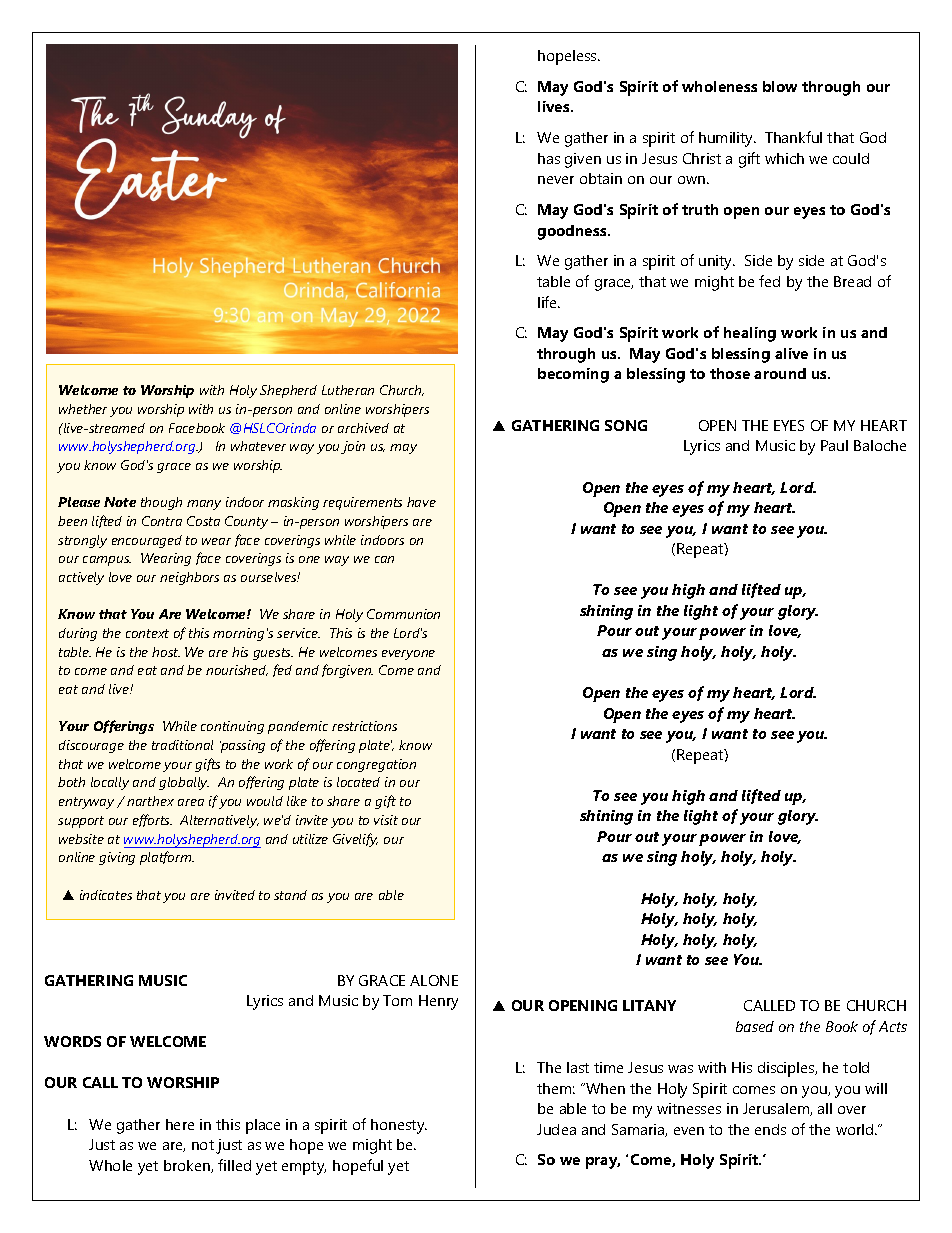 This screenshot has width=952, height=1233. What do you see at coordinates (834, 445) in the screenshot?
I see `Paul` at bounding box center [834, 445].
